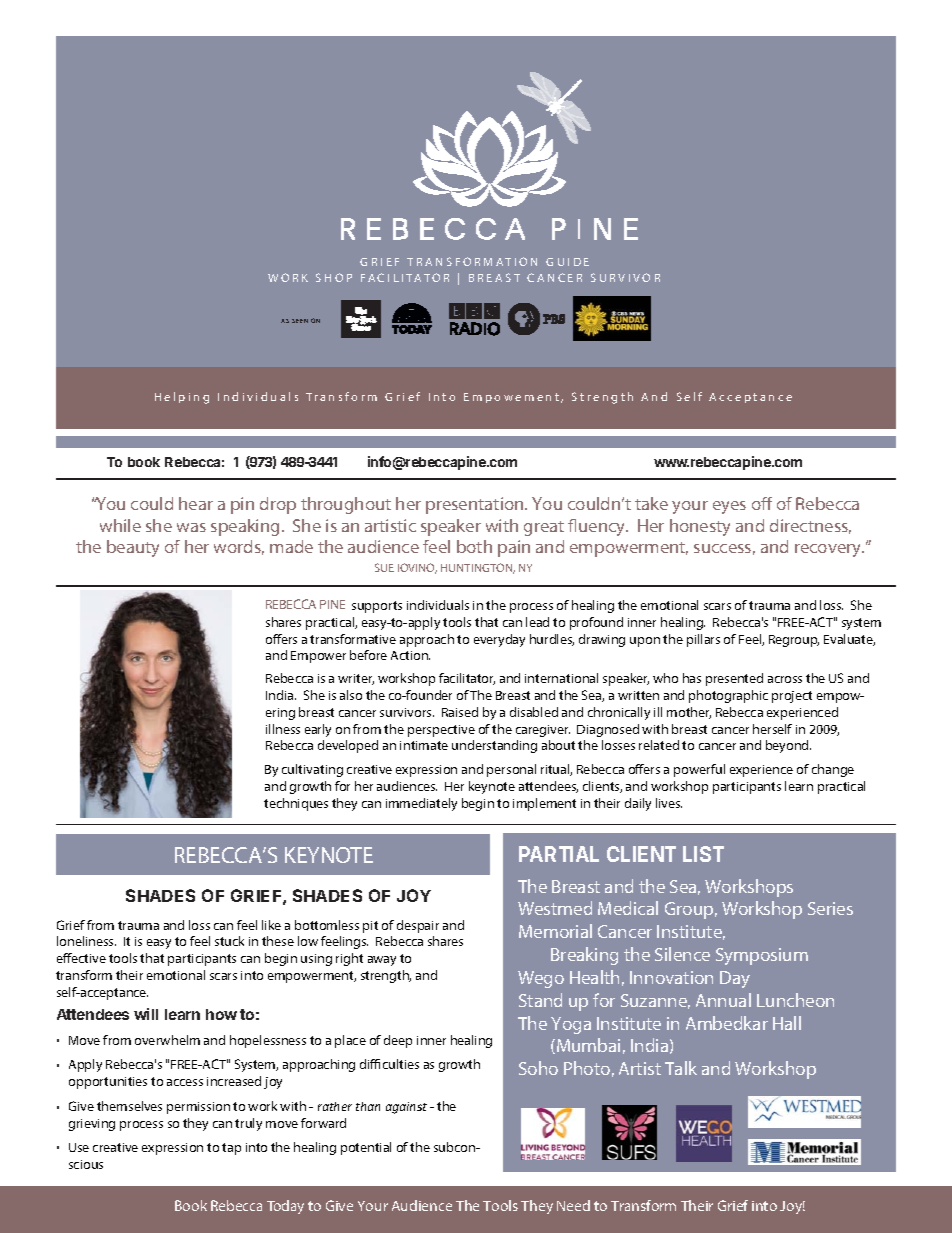  Describe the element at coordinates (146, 1014) in the screenshot. I see `will` at that location.
